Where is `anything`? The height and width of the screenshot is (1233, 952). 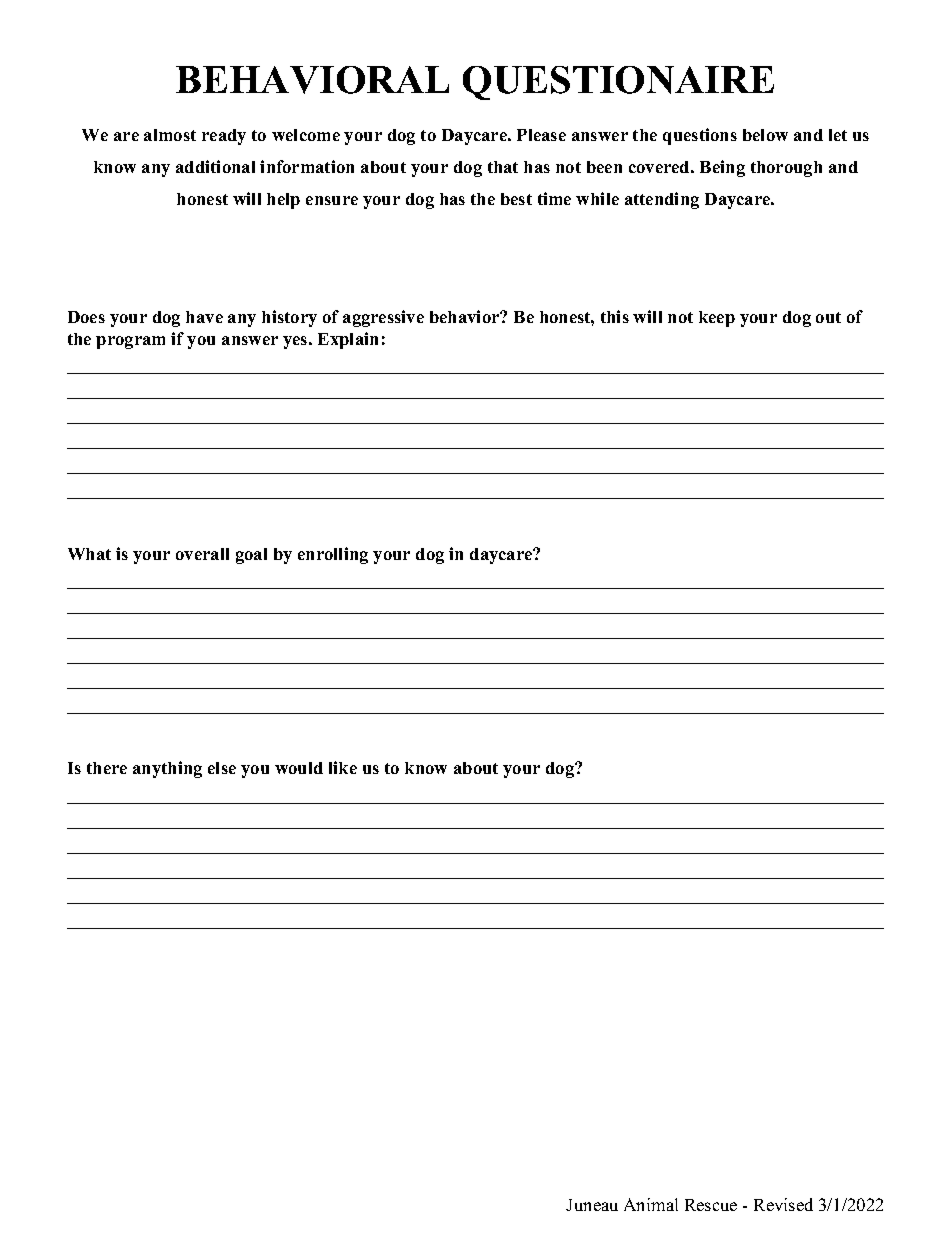 anything is located at coordinates (167, 769).
